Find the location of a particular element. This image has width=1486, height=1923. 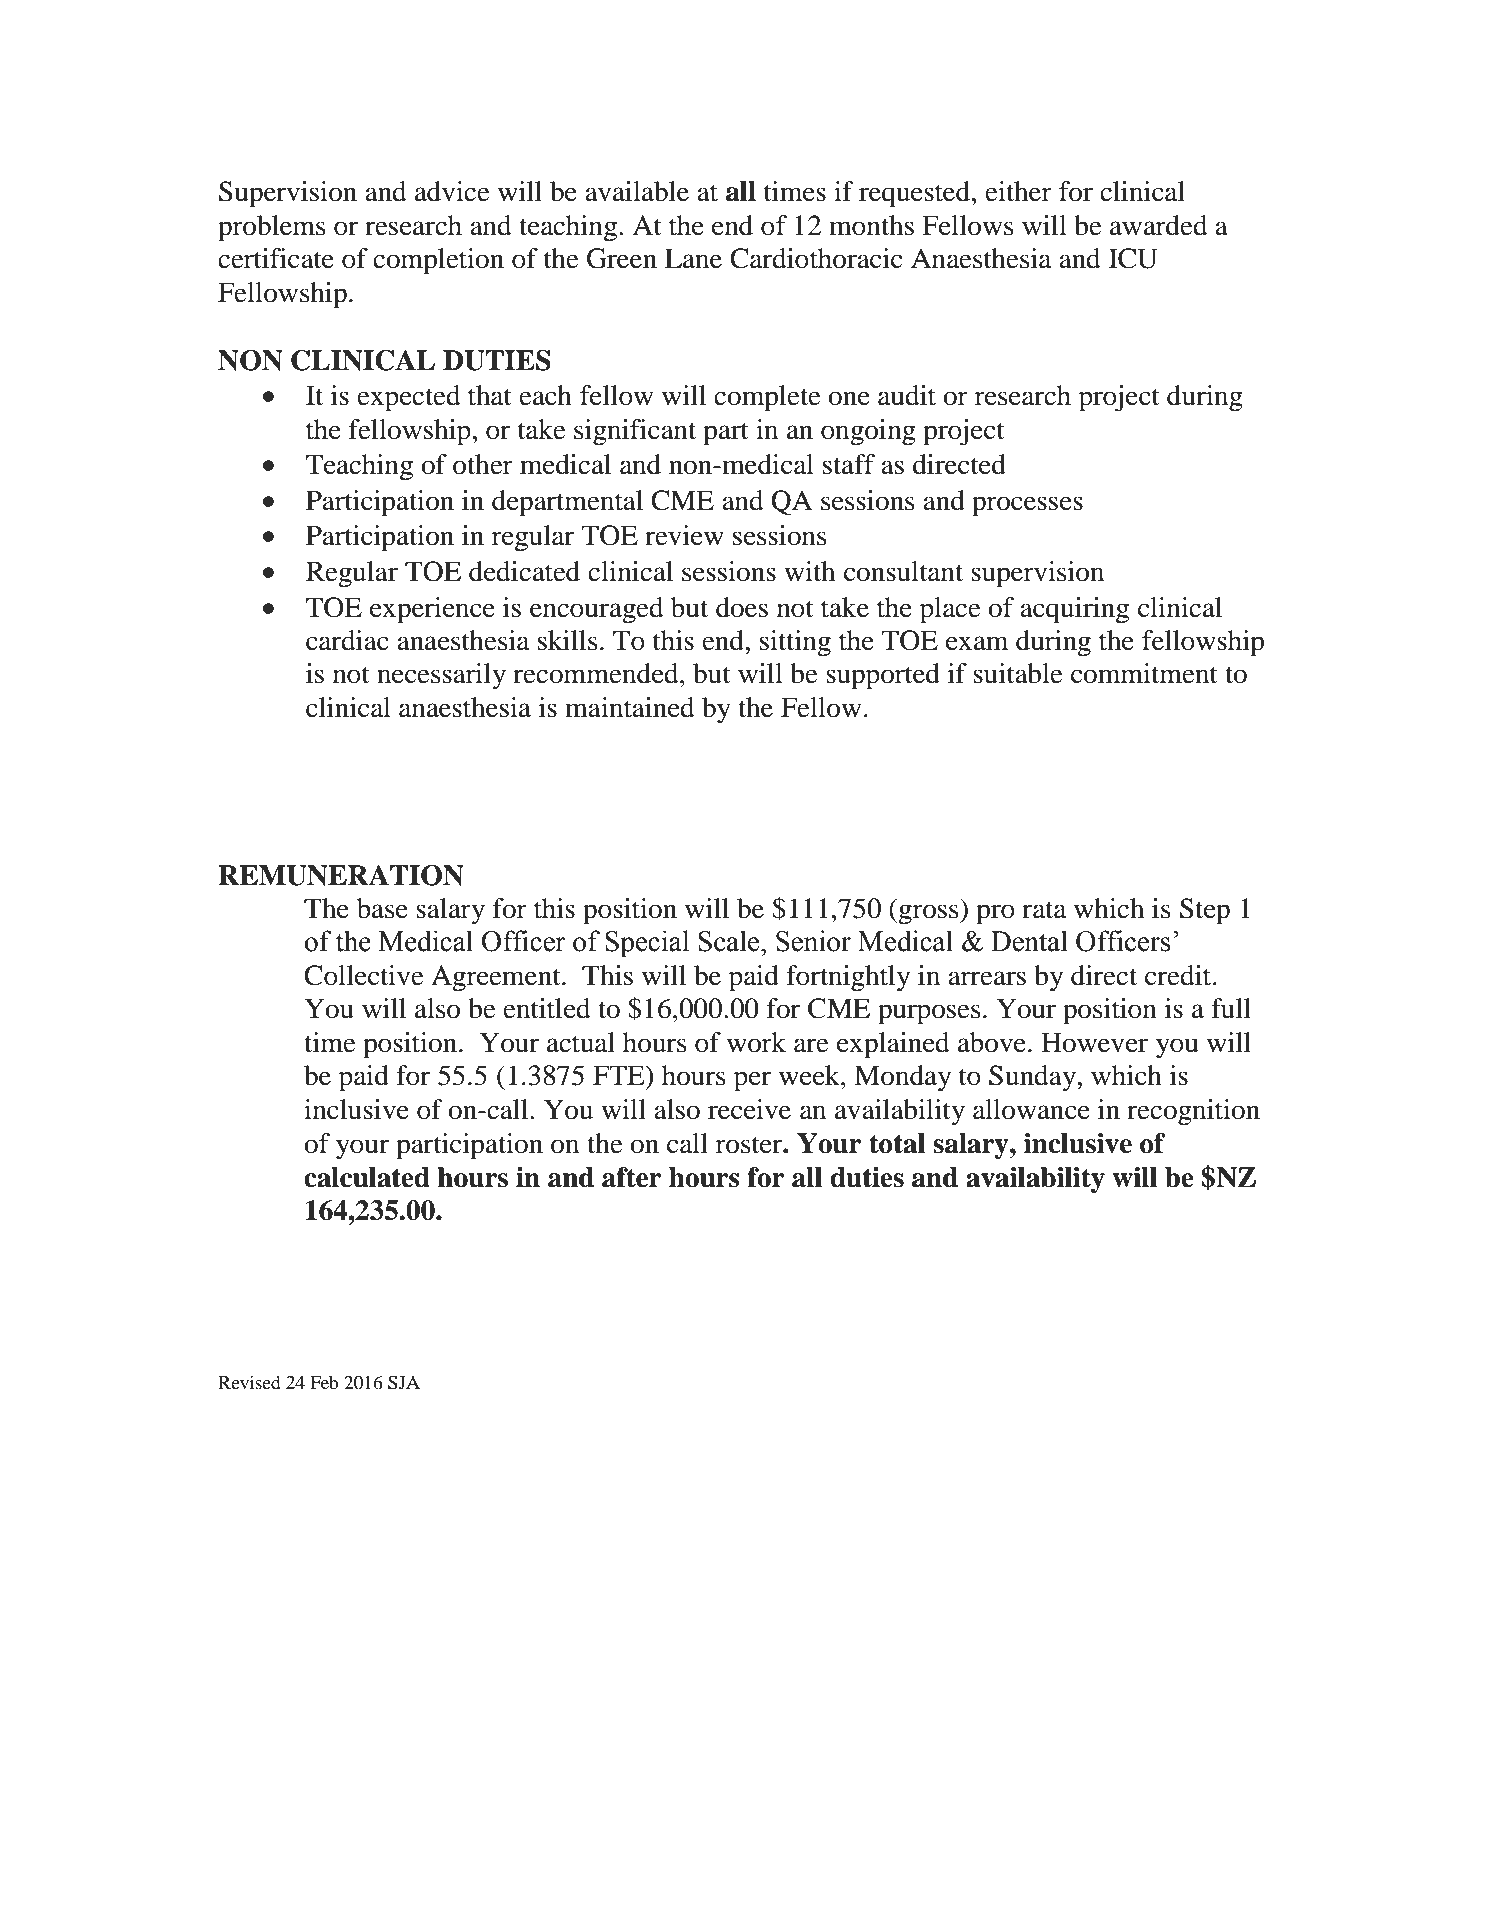

Lane is located at coordinates (693, 258).
